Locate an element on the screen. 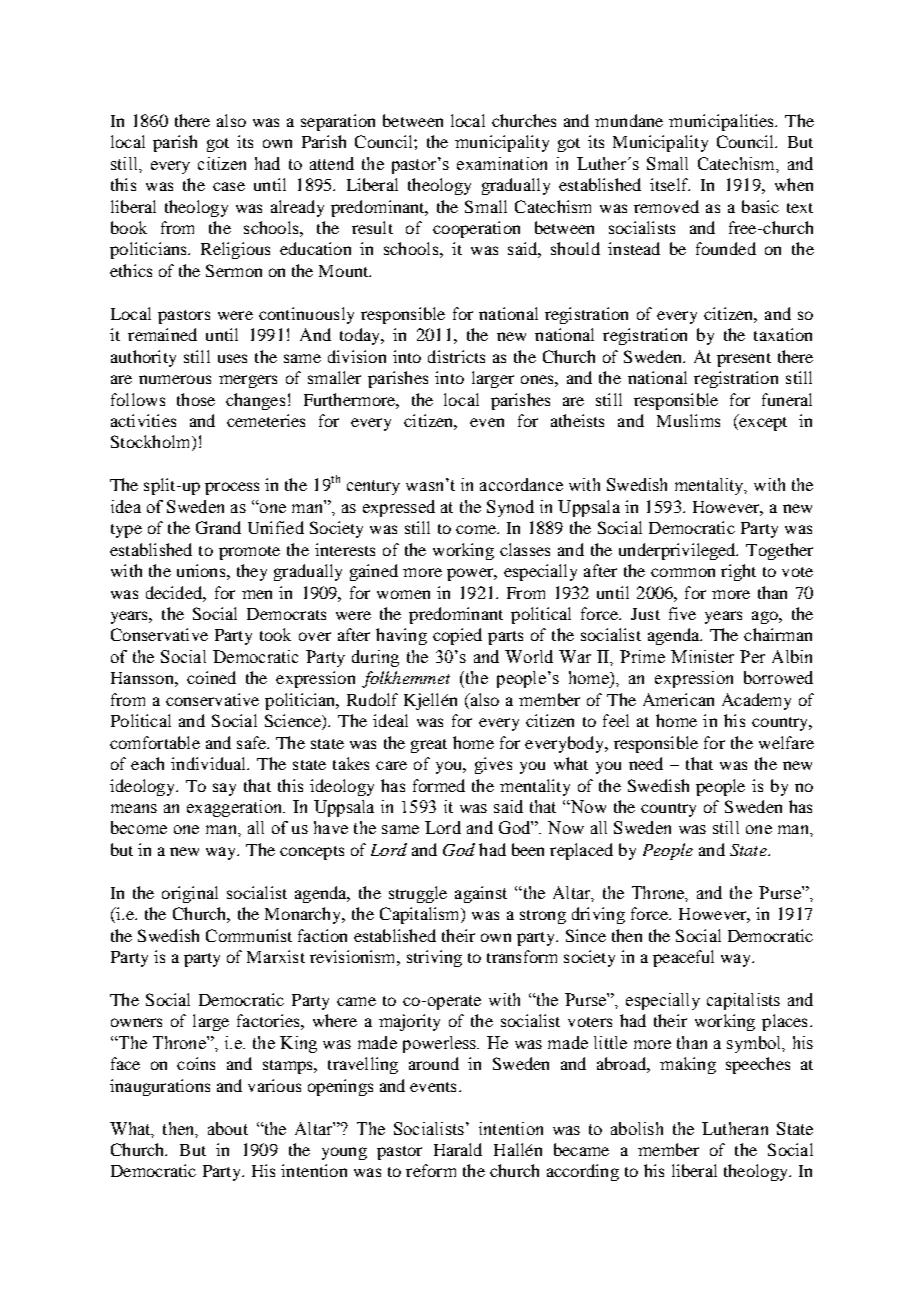 The height and width of the screenshot is (1308, 924). case is located at coordinates (229, 186).
